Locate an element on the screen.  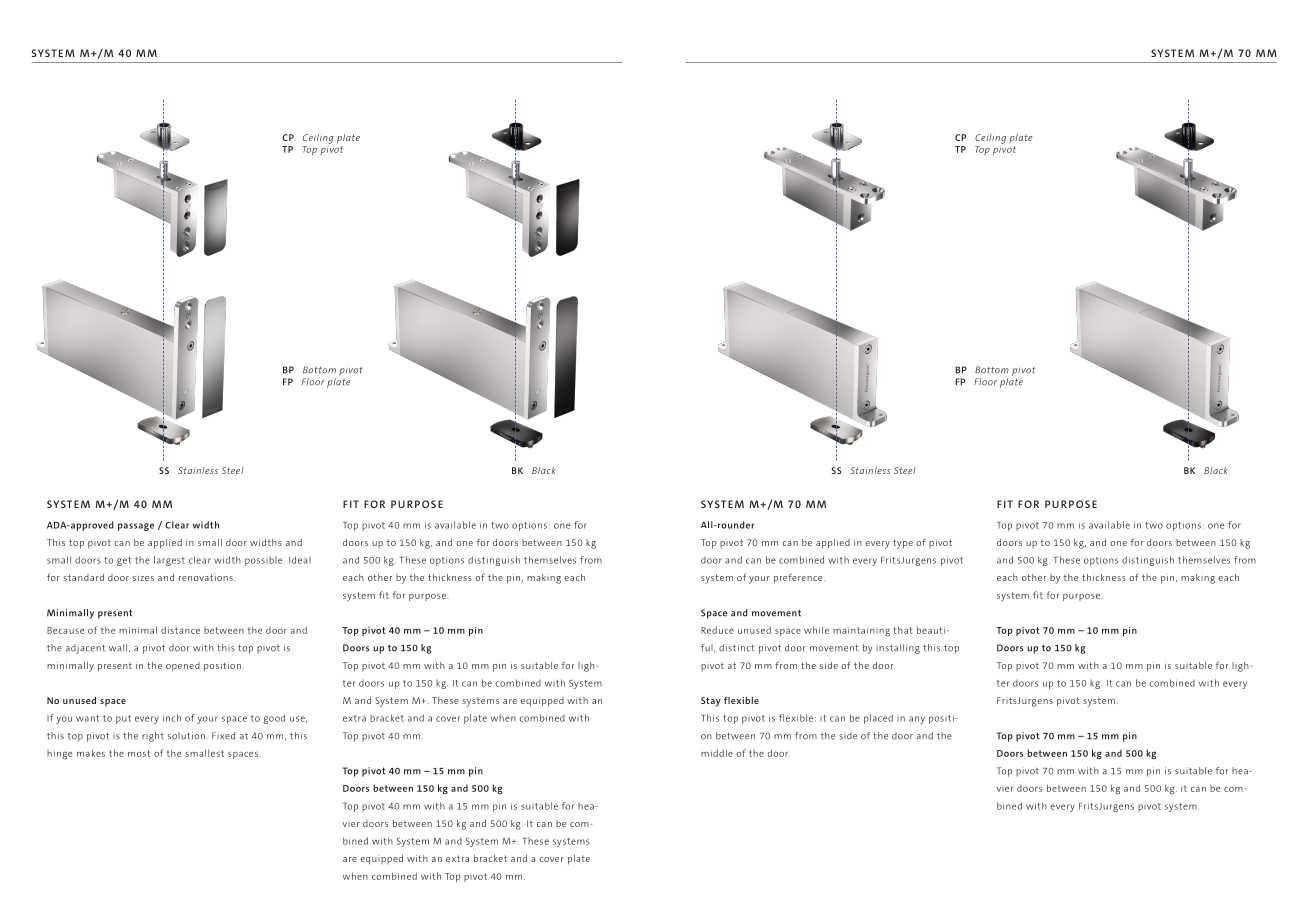
type is located at coordinates (903, 544).
